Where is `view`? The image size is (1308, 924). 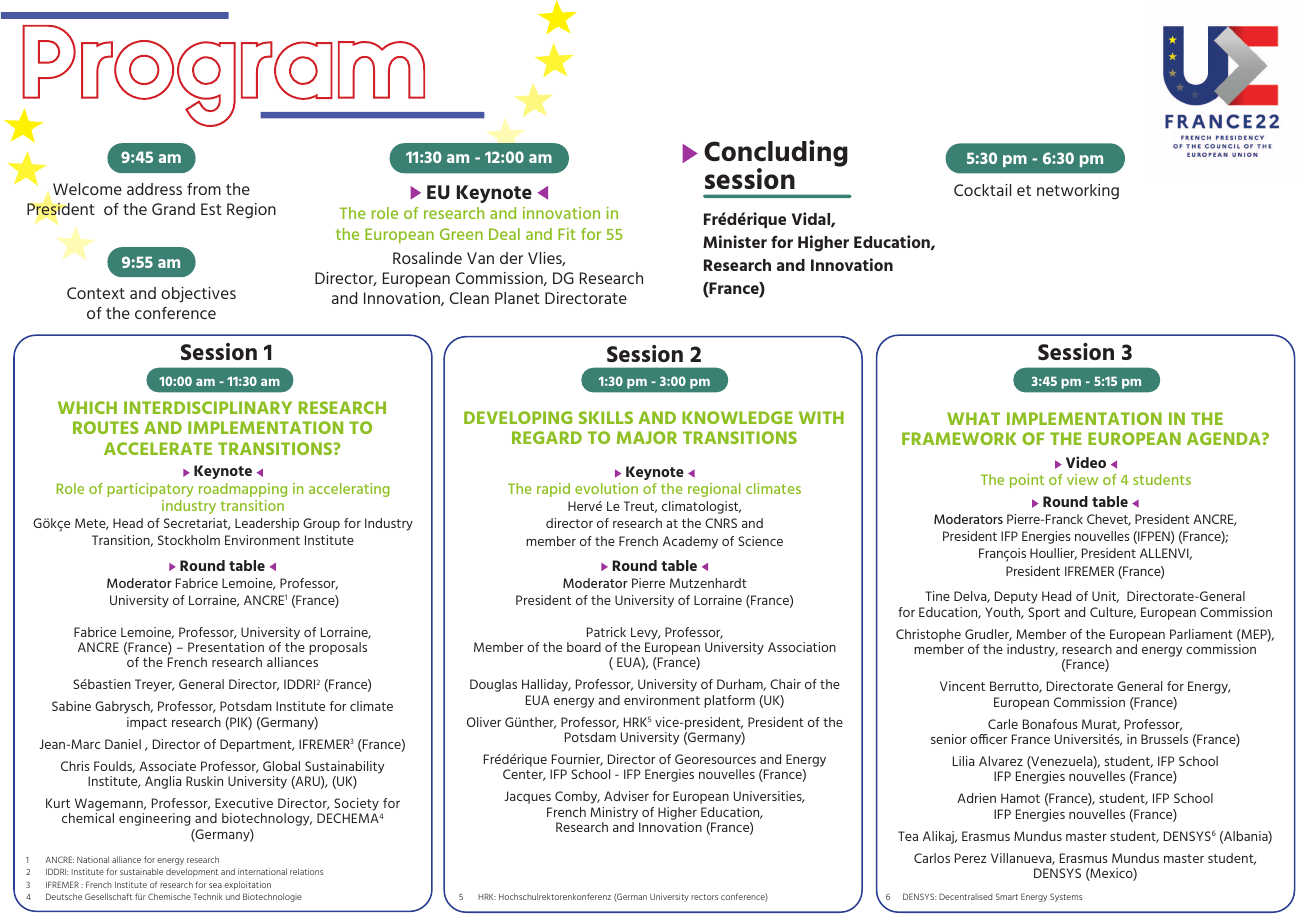 view is located at coordinates (1082, 479).
